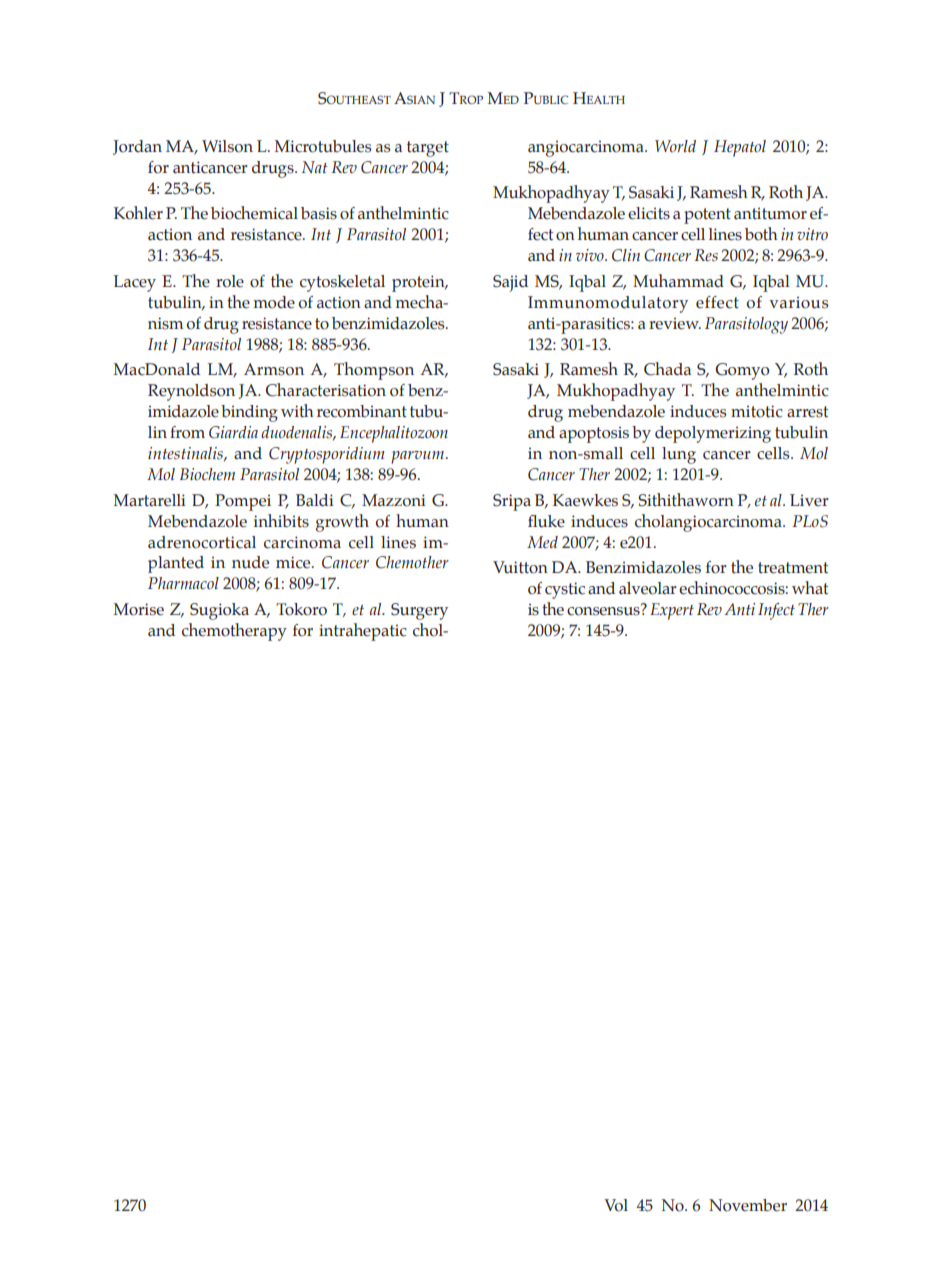  Describe the element at coordinates (520, 567) in the screenshot. I see `Vuitton` at that location.
